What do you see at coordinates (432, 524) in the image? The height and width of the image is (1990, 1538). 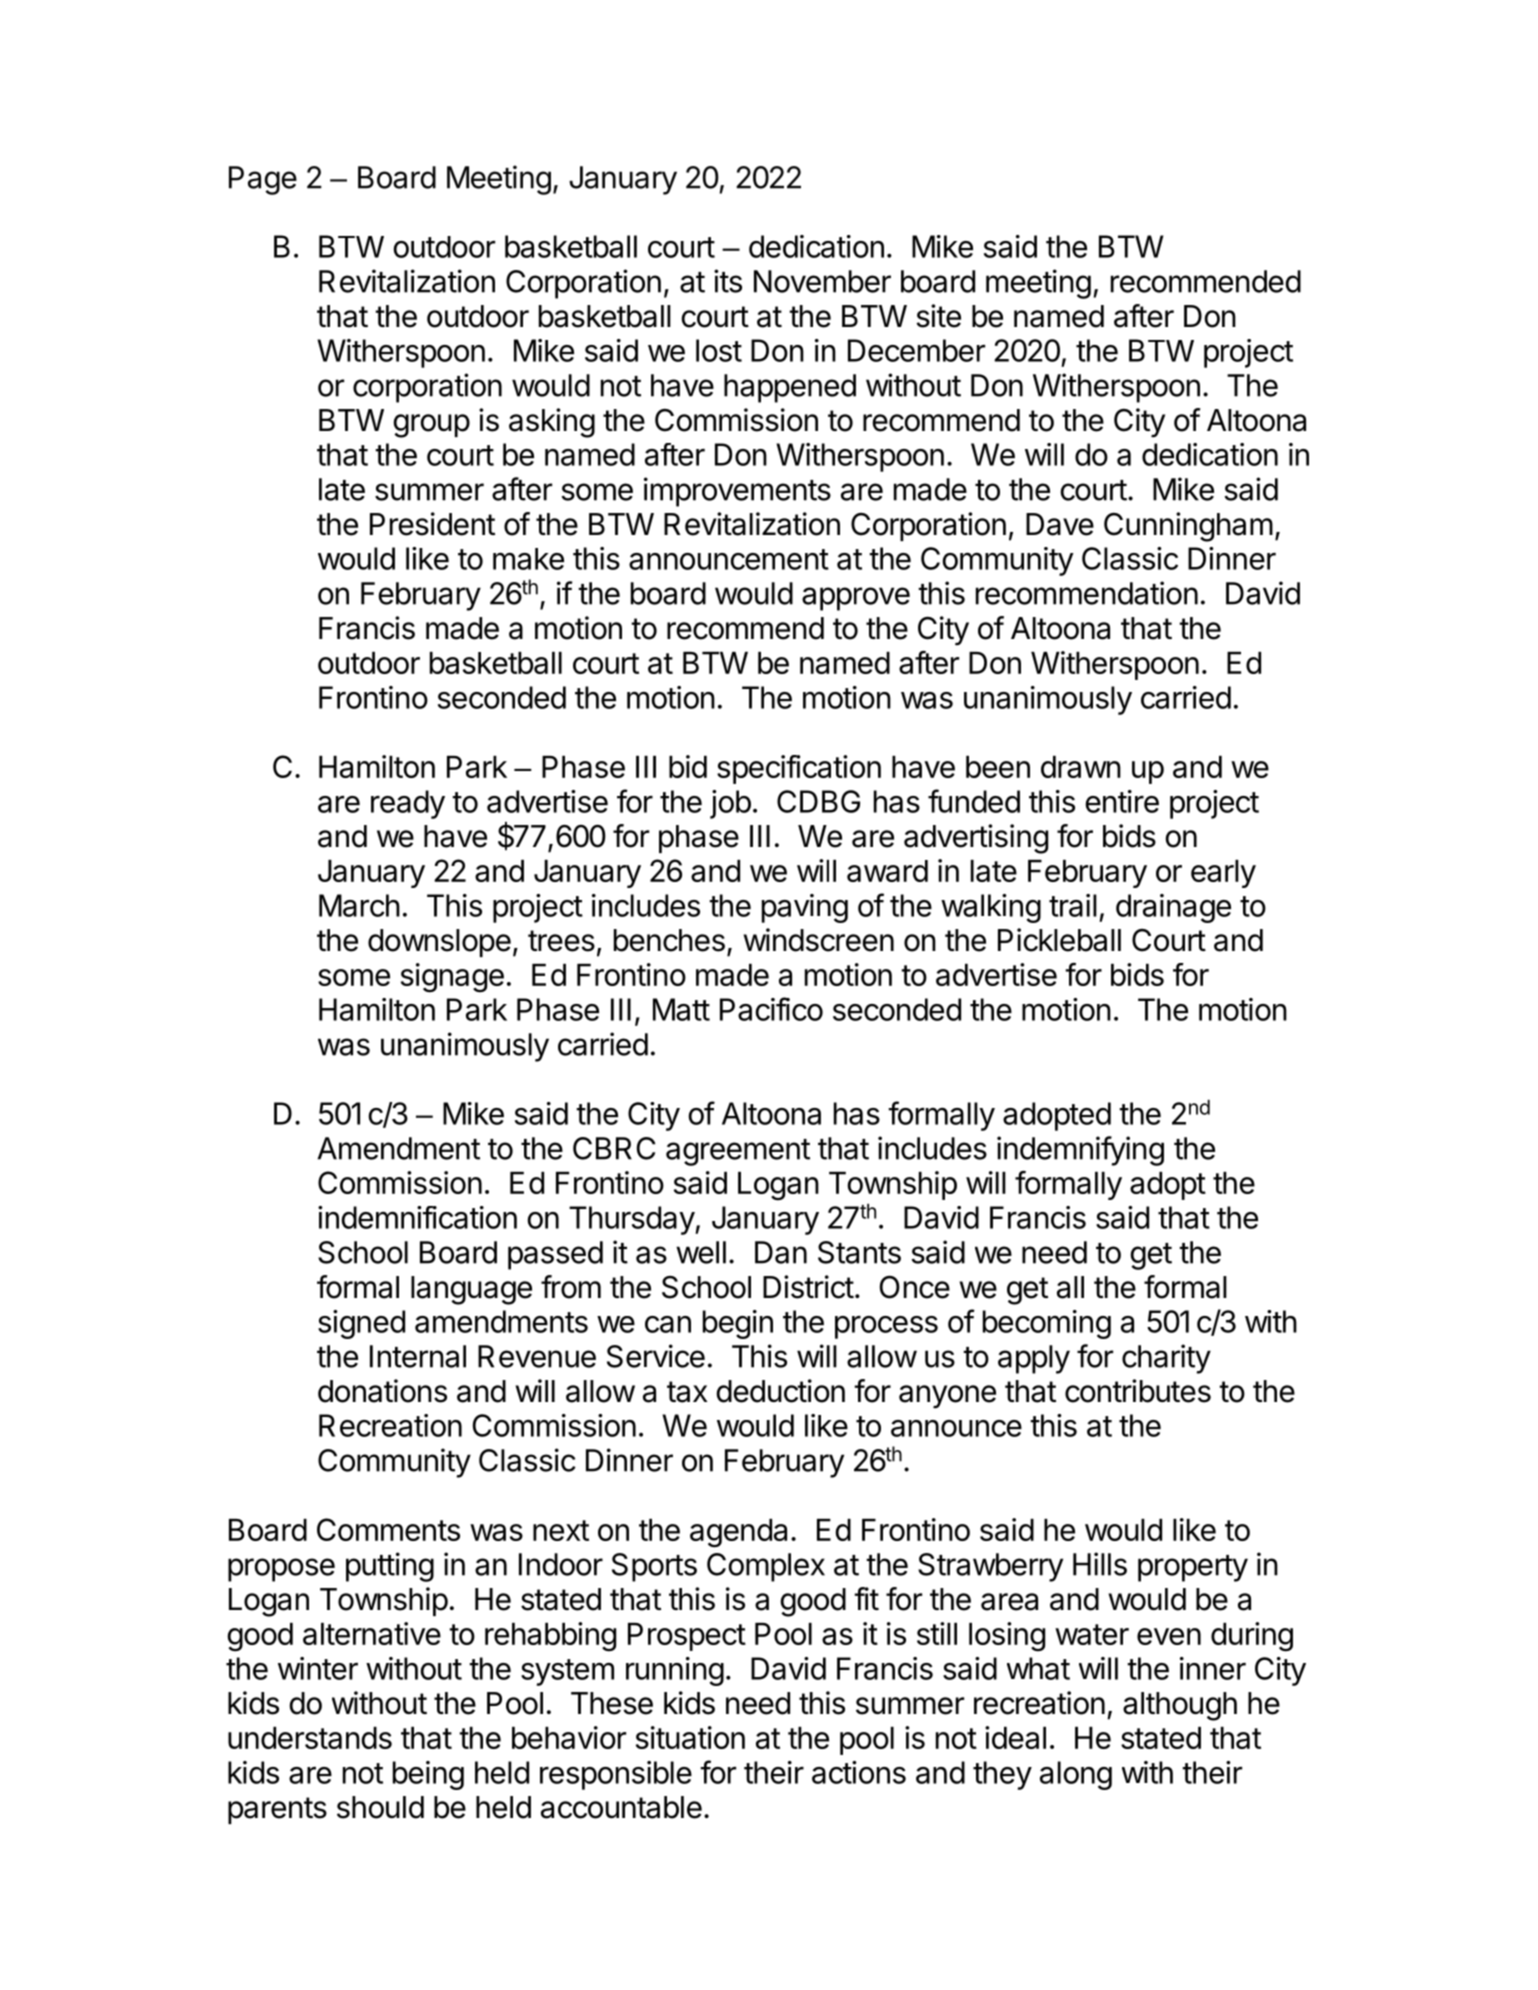 I see `President` at bounding box center [432, 524].
